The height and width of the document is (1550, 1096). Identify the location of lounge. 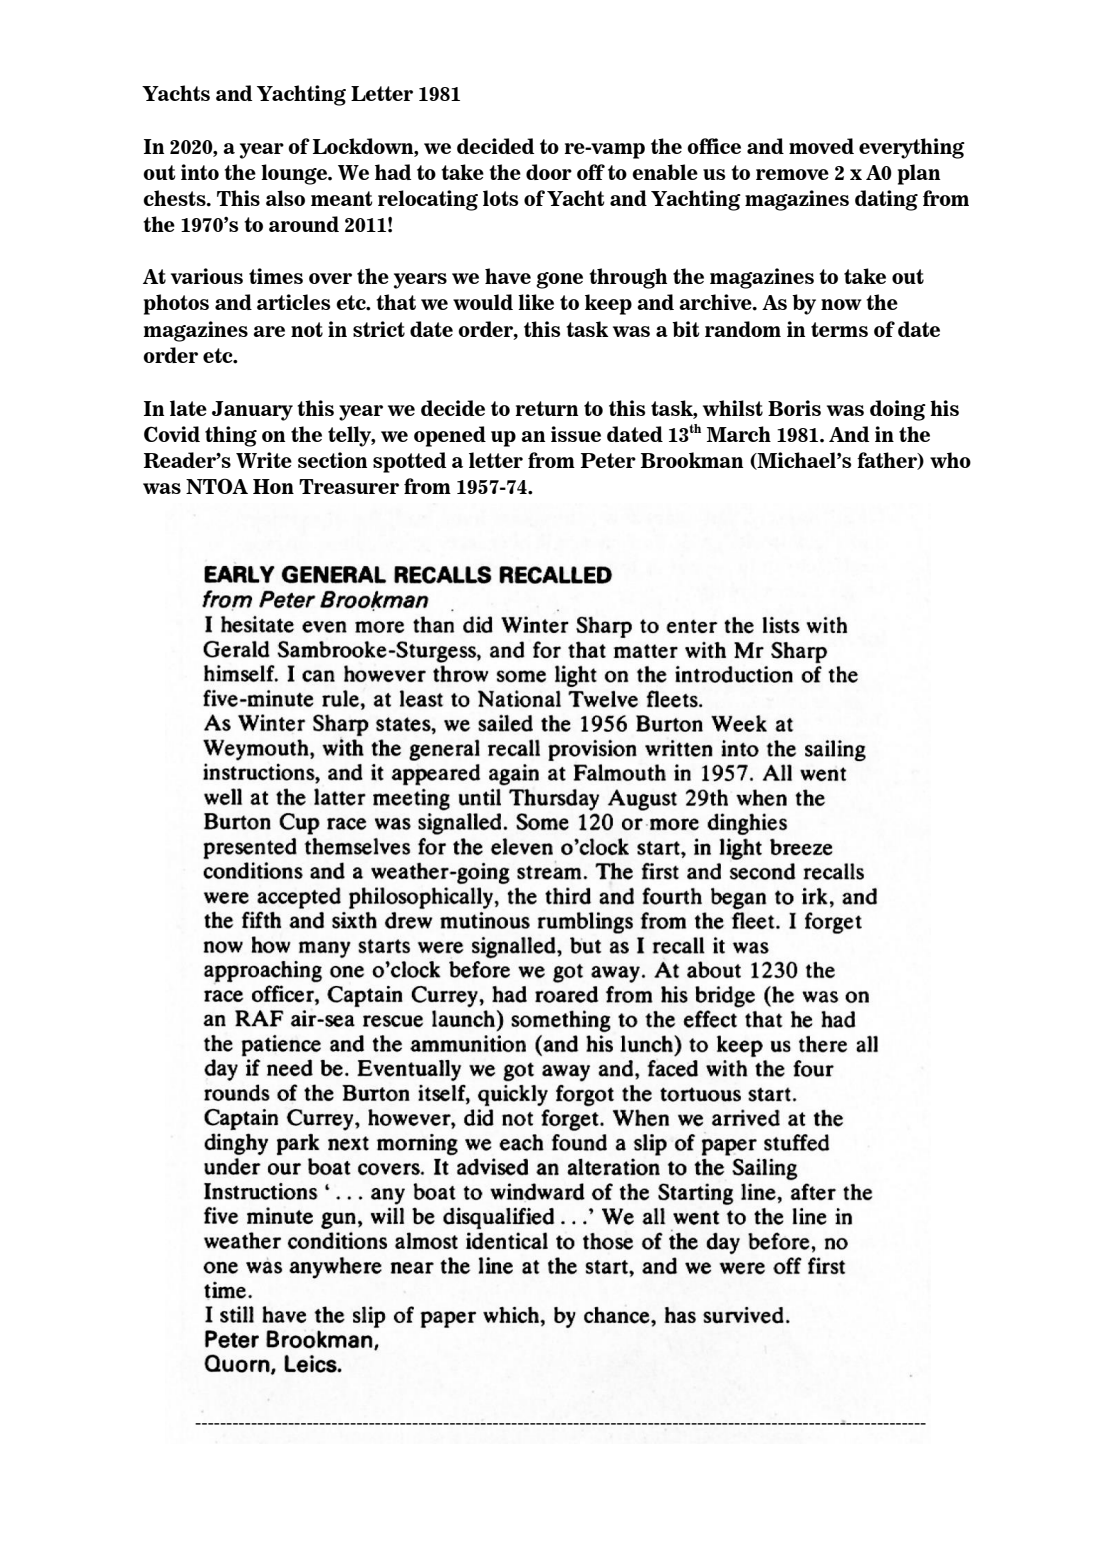
(295, 174).
